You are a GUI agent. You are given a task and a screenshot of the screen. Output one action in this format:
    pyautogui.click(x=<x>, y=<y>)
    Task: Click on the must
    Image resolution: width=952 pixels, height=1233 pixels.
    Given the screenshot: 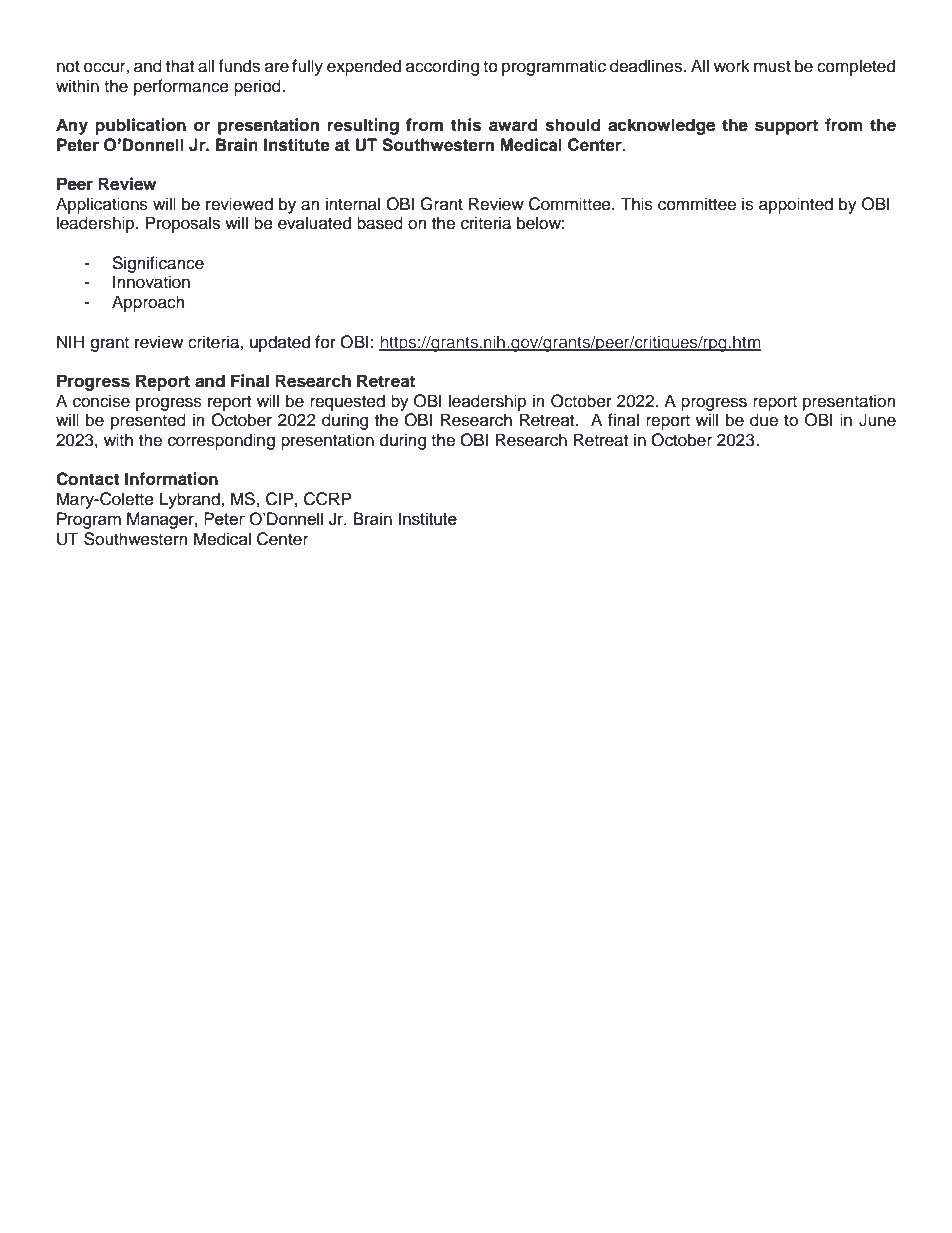 What is the action you would take?
    pyautogui.click(x=772, y=67)
